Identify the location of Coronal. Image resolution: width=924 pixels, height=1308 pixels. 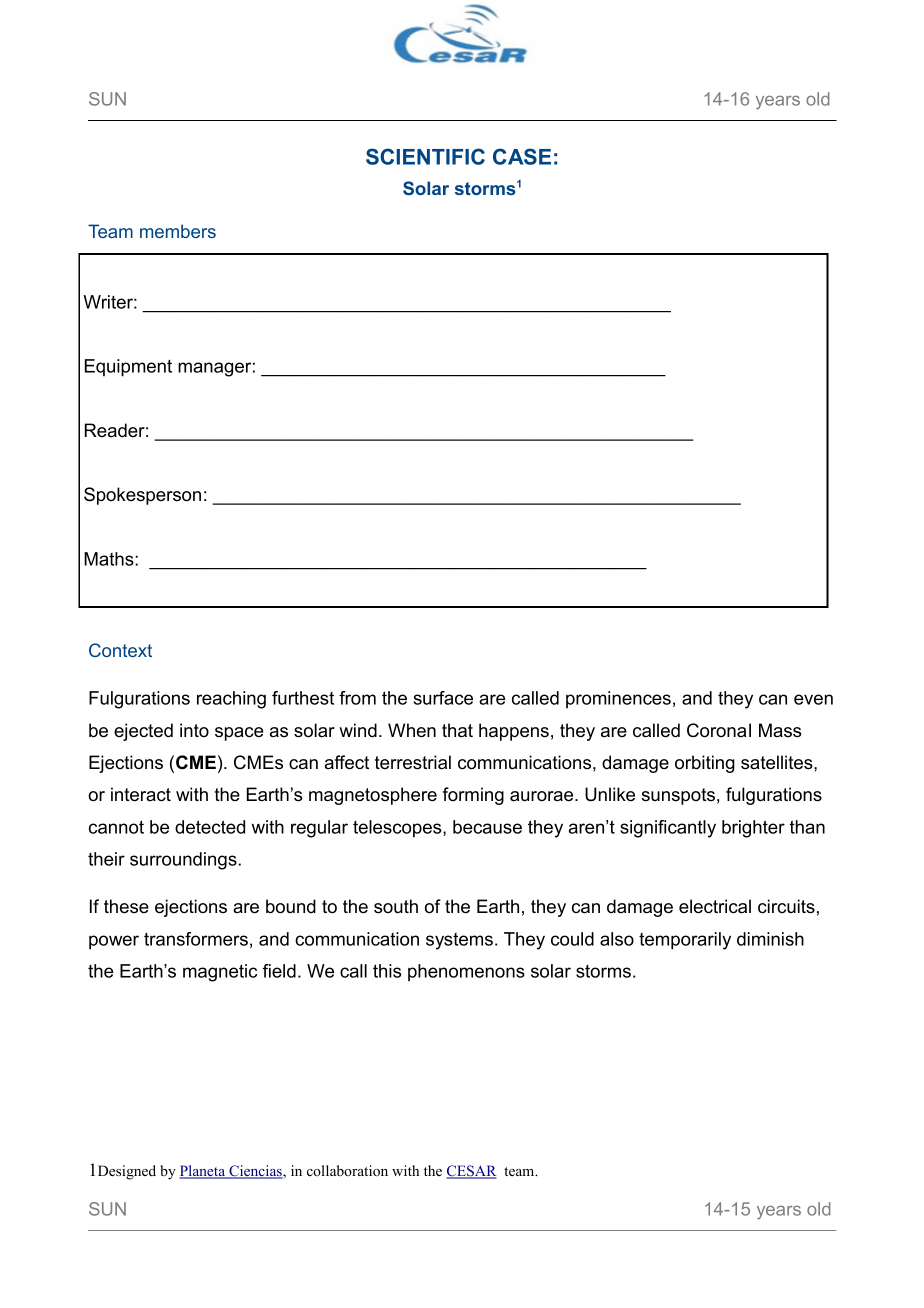
(719, 730).
